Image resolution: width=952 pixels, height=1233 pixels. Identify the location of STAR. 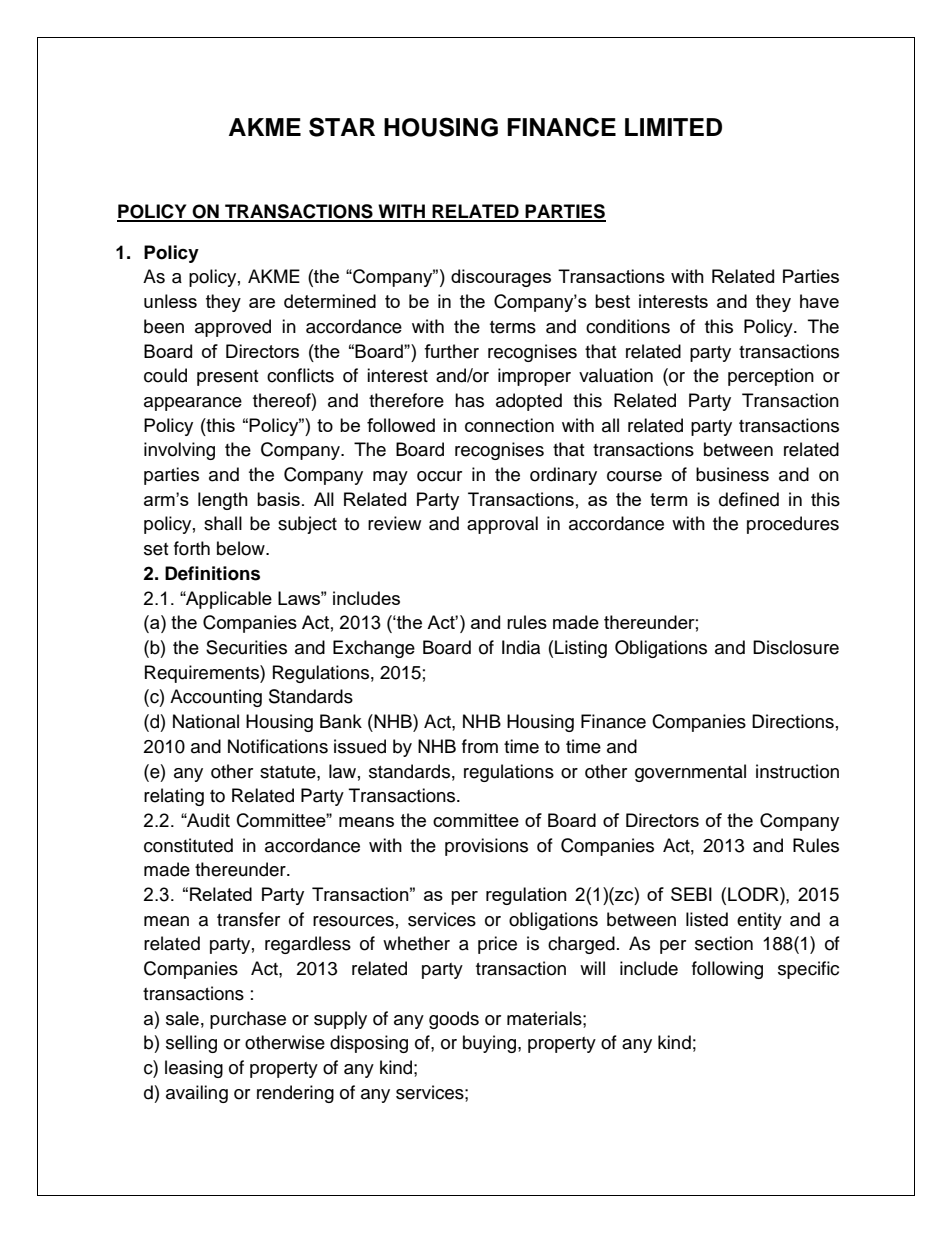
(342, 127).
